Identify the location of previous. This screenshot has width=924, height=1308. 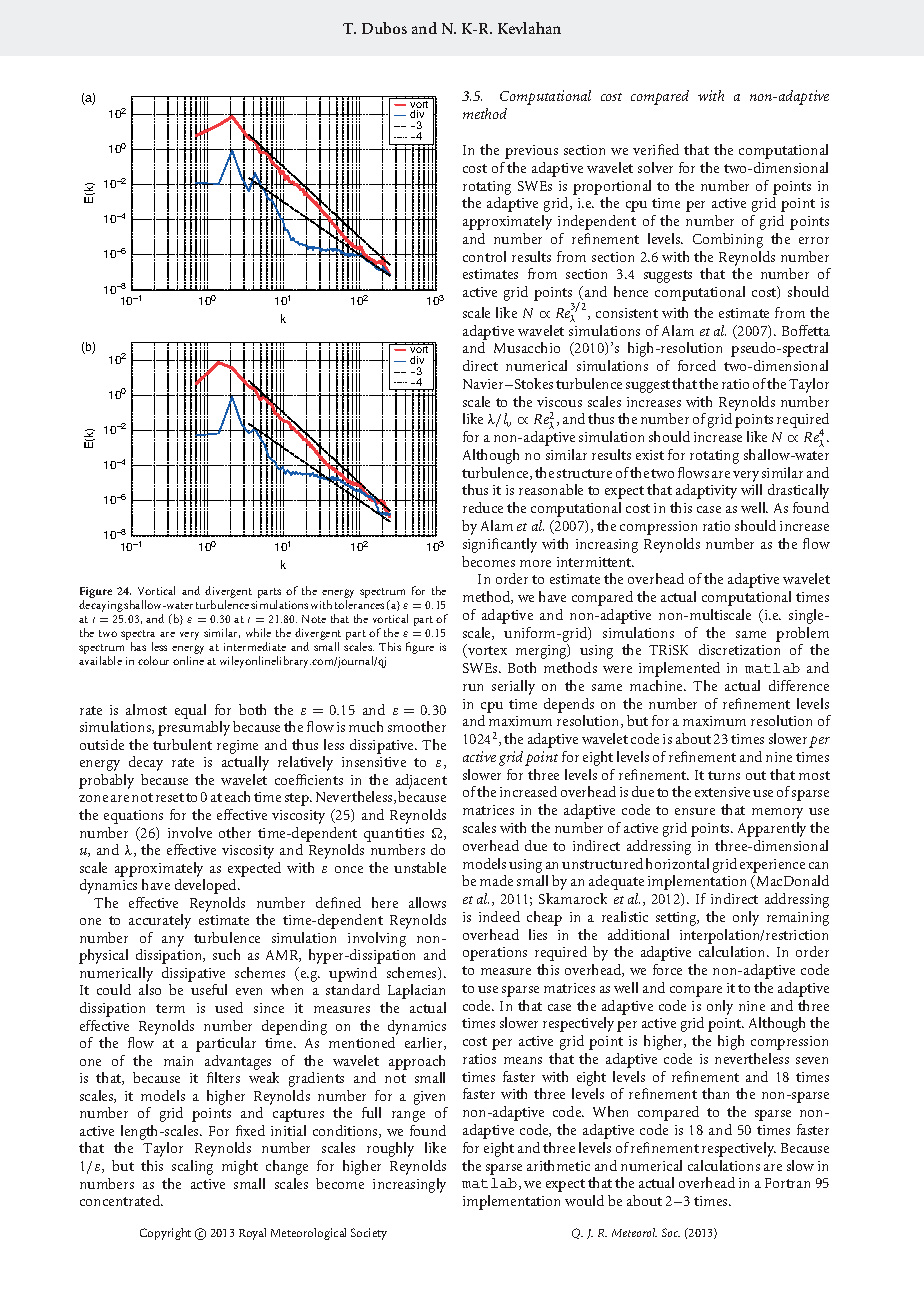
(531, 152).
